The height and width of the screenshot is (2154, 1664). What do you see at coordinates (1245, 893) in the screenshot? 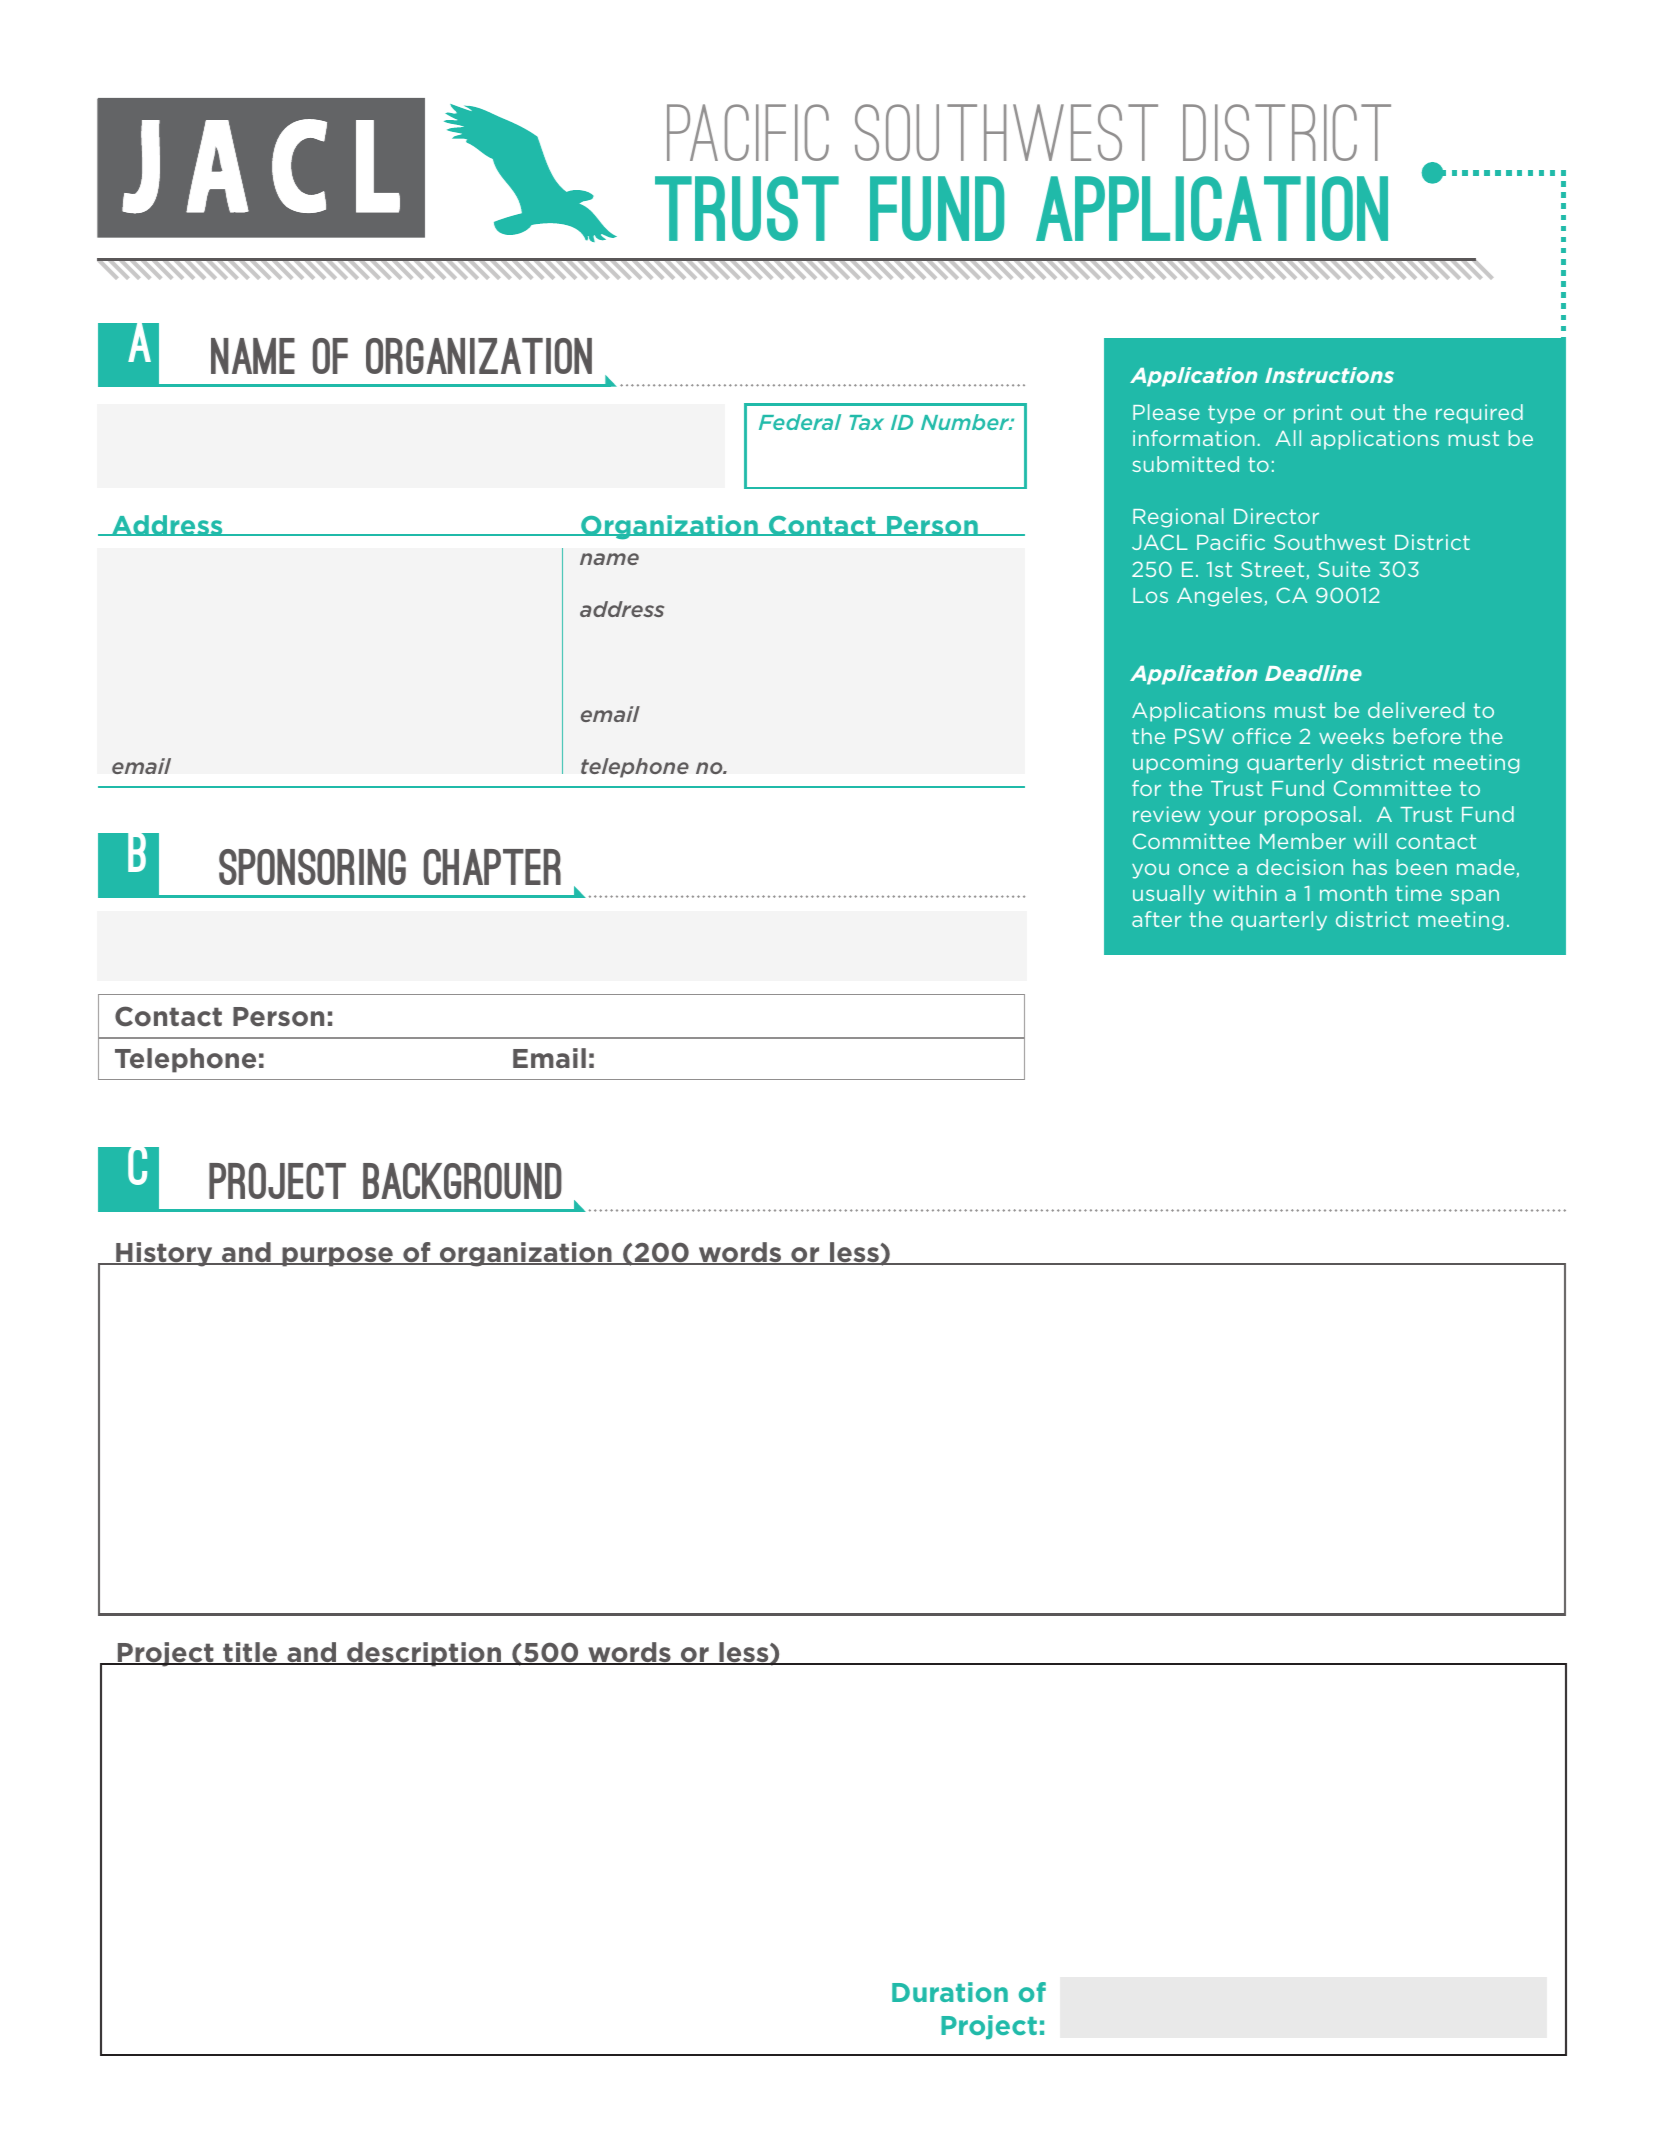
I see `within` at bounding box center [1245, 893].
